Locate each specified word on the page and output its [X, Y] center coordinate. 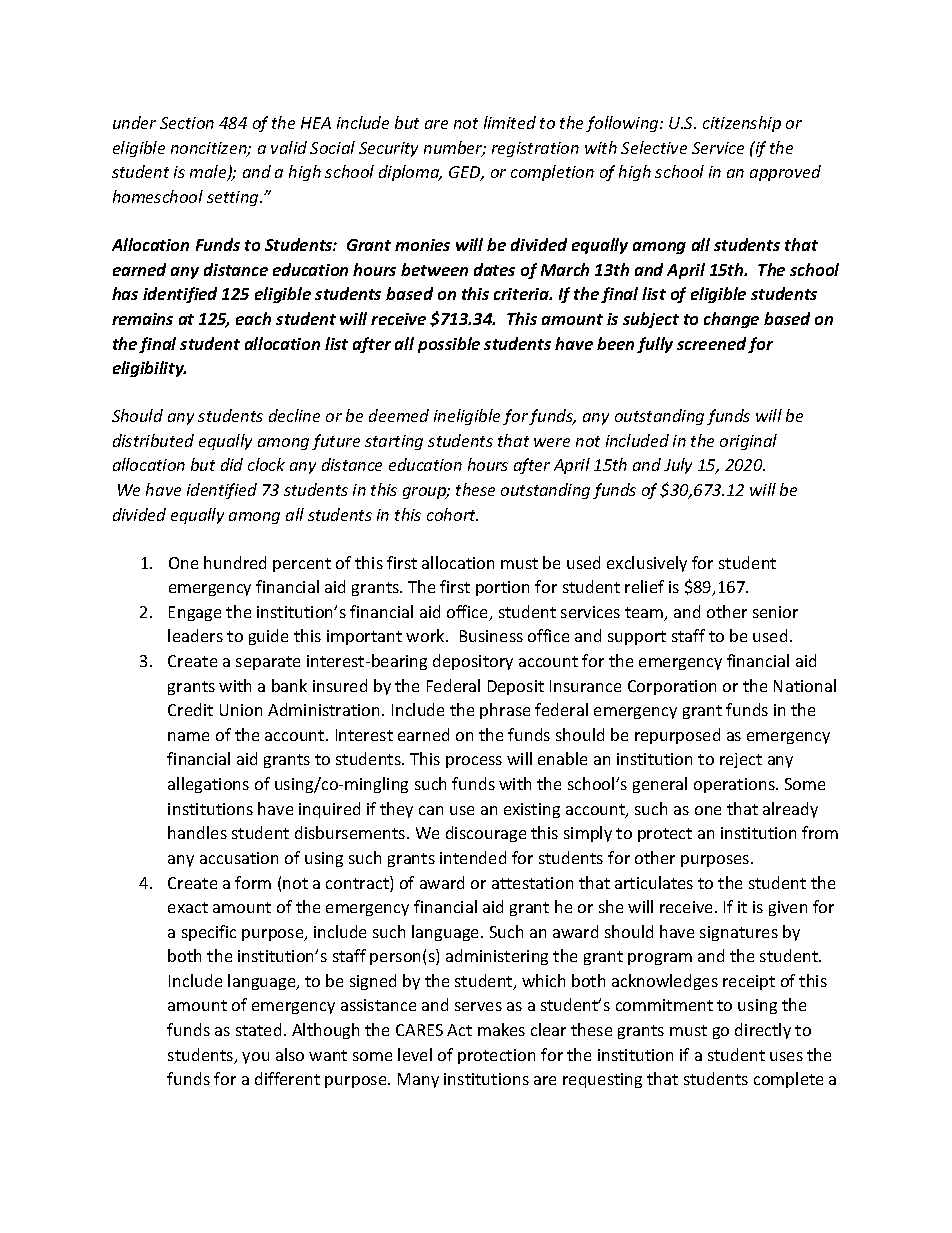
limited [510, 122]
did [232, 464]
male [209, 173]
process [474, 762]
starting [394, 442]
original [748, 442]
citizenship [742, 124]
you [255, 1058]
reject [741, 760]
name [188, 736]
